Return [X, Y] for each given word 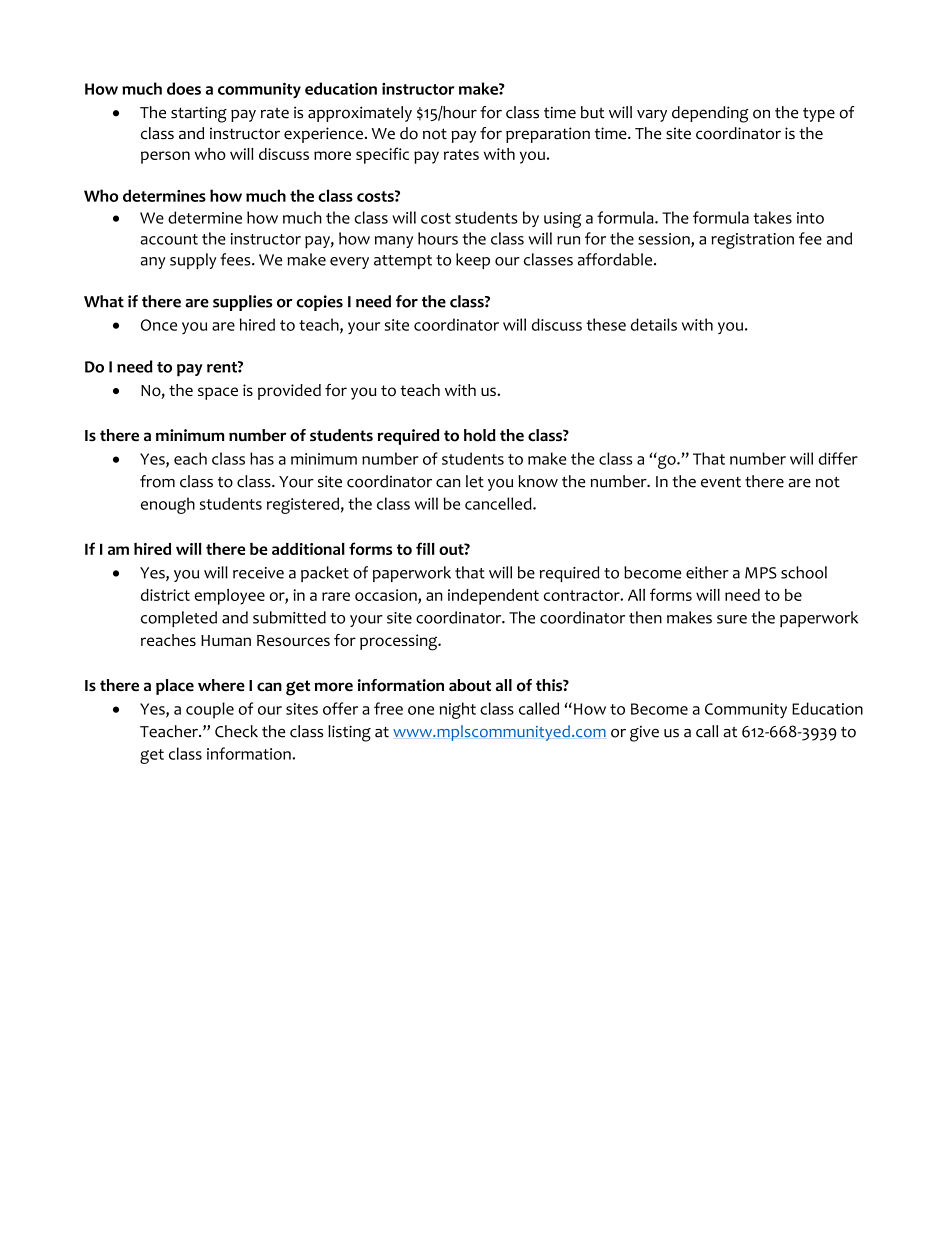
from [157, 481]
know [538, 481]
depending [710, 114]
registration [752, 241]
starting [199, 114]
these [606, 324]
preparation [548, 135]
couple [210, 710]
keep [473, 261]
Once [159, 325]
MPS [761, 573]
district [165, 595]
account [169, 239]
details [654, 324]
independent [493, 597]
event [721, 482]
